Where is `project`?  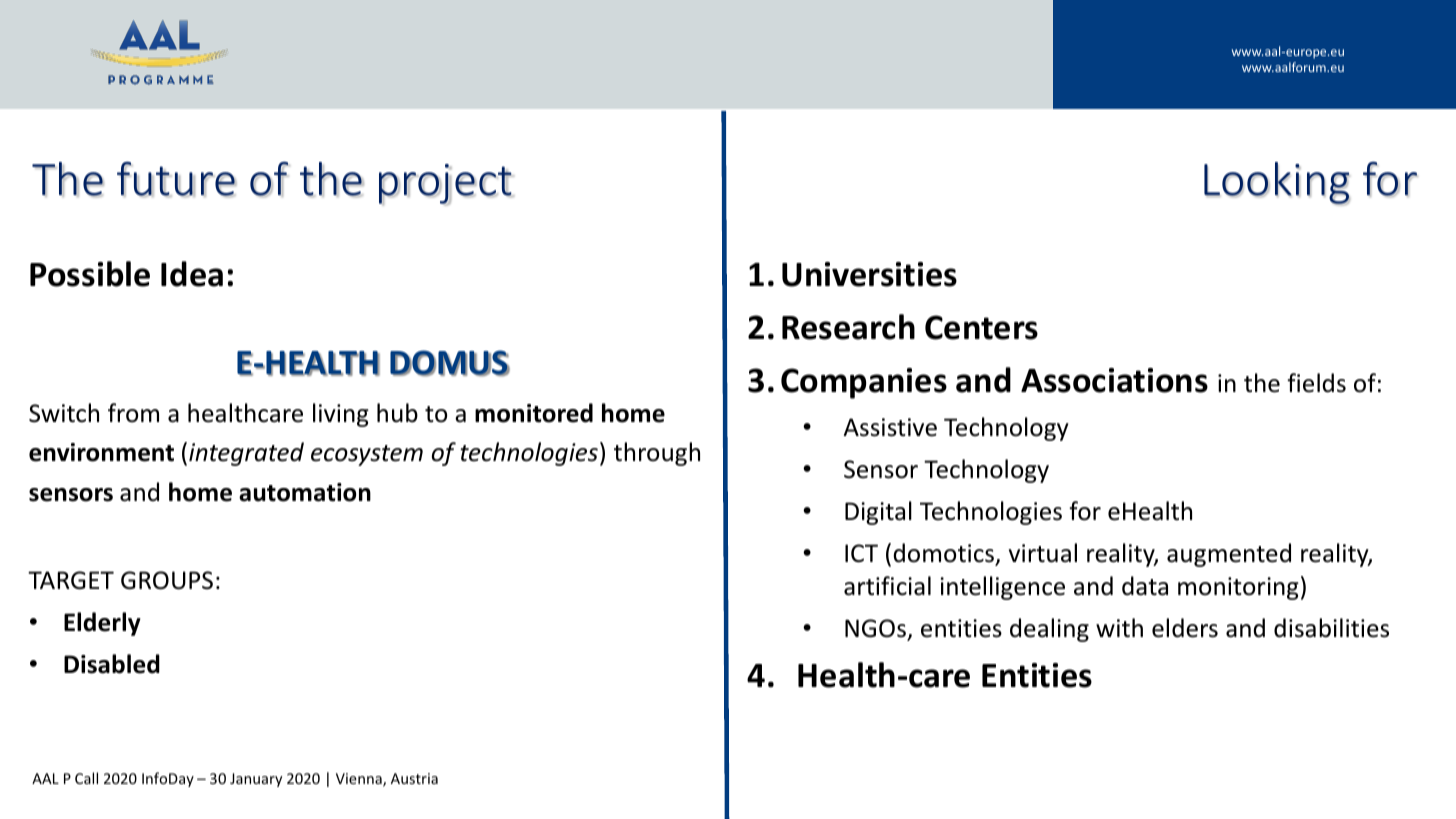
project is located at coordinates (446, 184).
